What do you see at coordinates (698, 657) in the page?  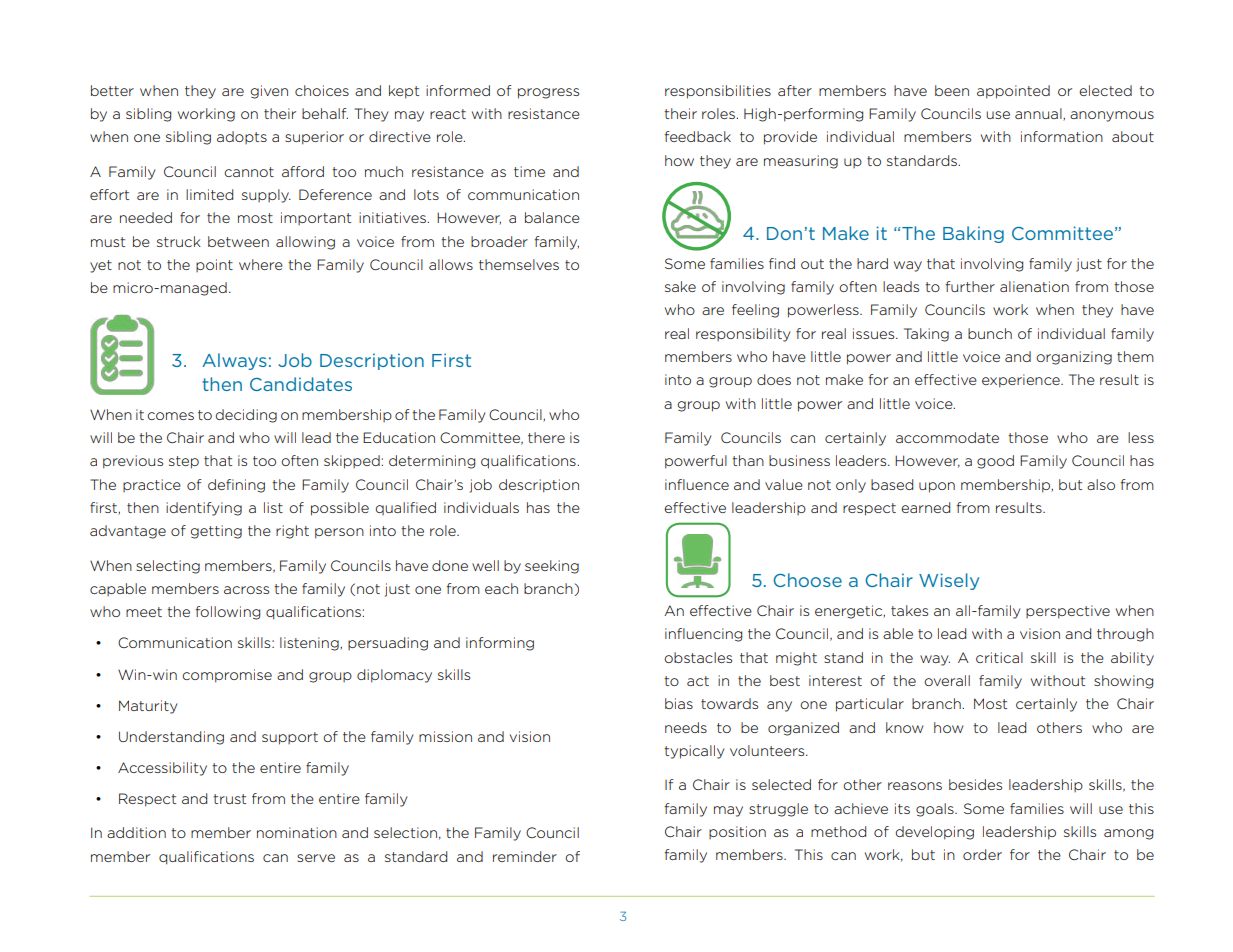 I see `obstacles` at bounding box center [698, 657].
